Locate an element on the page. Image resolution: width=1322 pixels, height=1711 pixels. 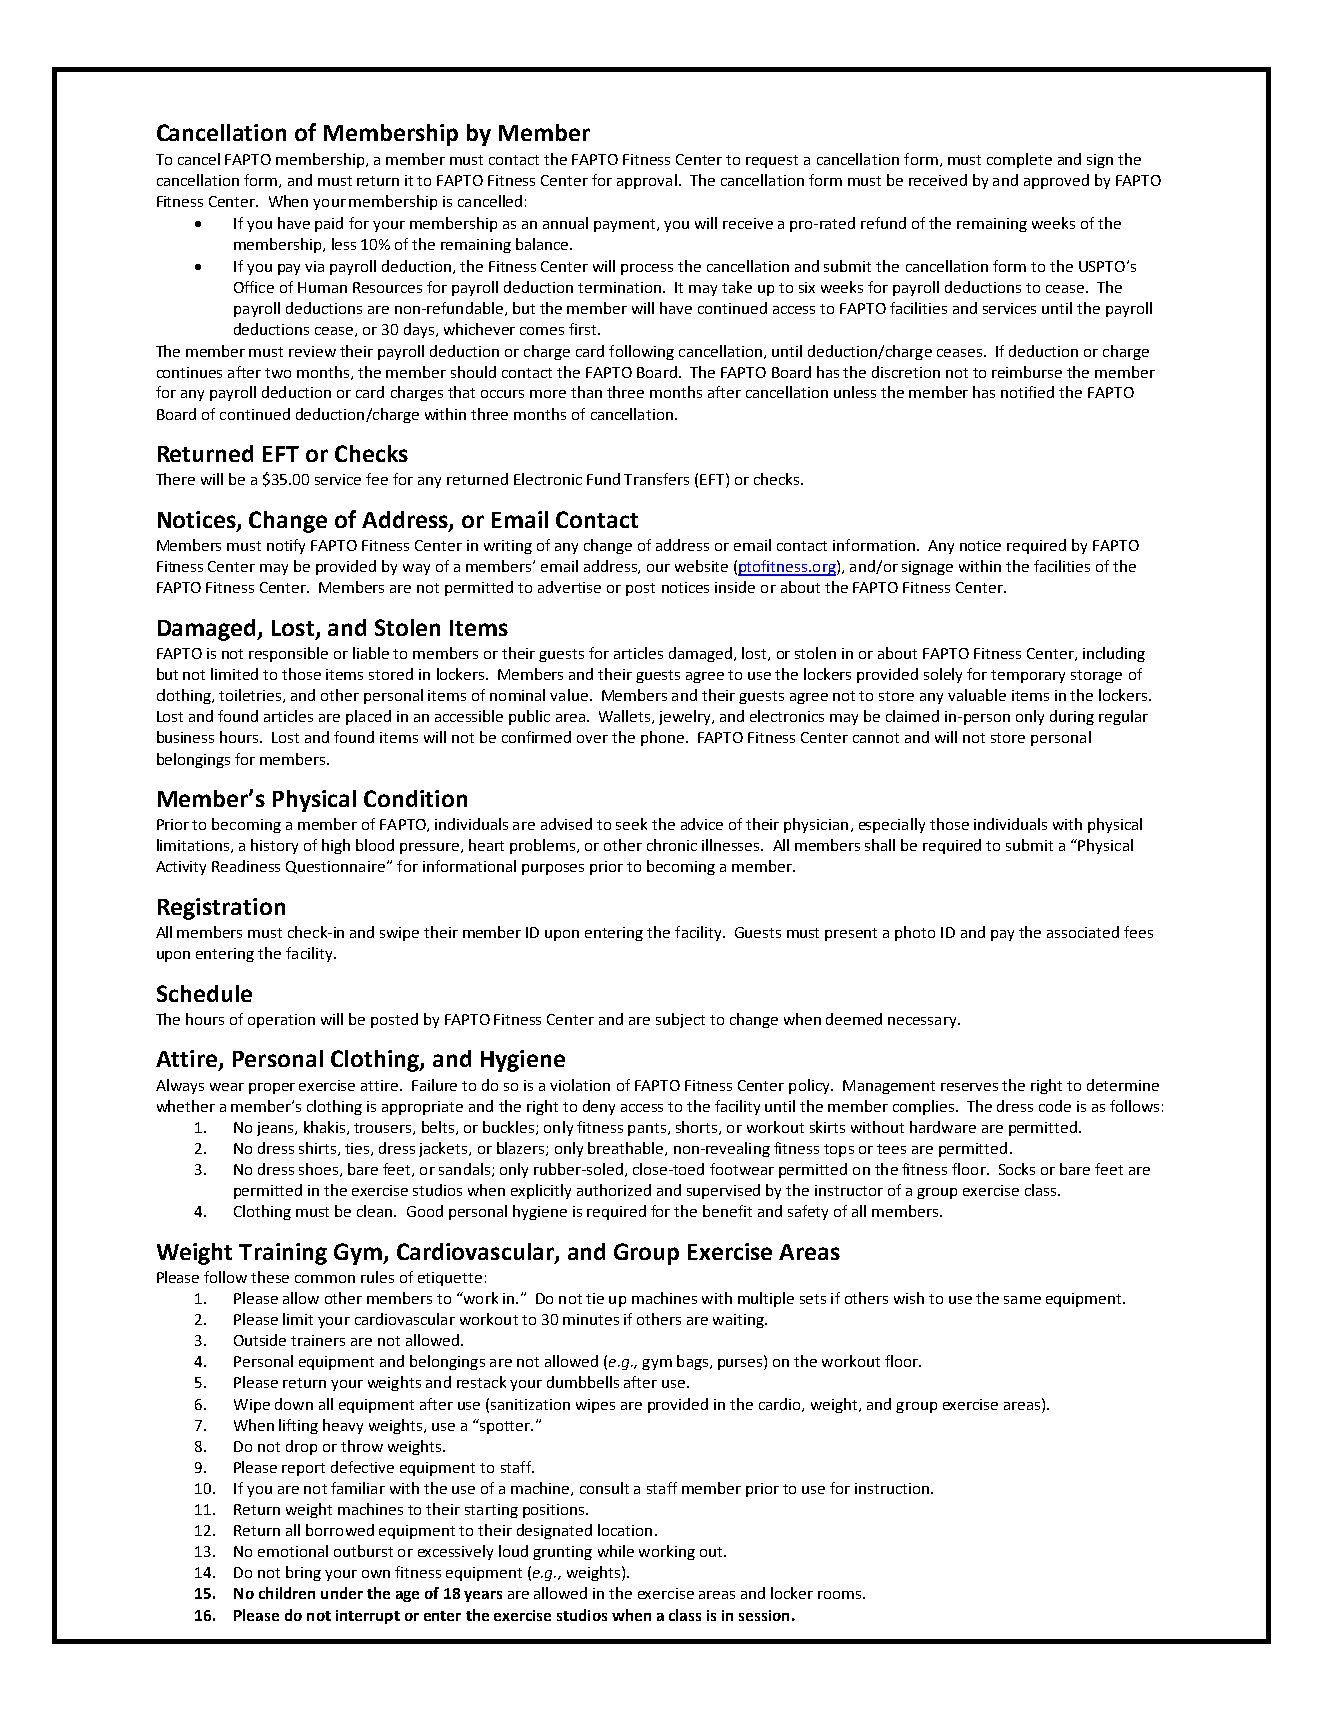
paid is located at coordinates (329, 224).
